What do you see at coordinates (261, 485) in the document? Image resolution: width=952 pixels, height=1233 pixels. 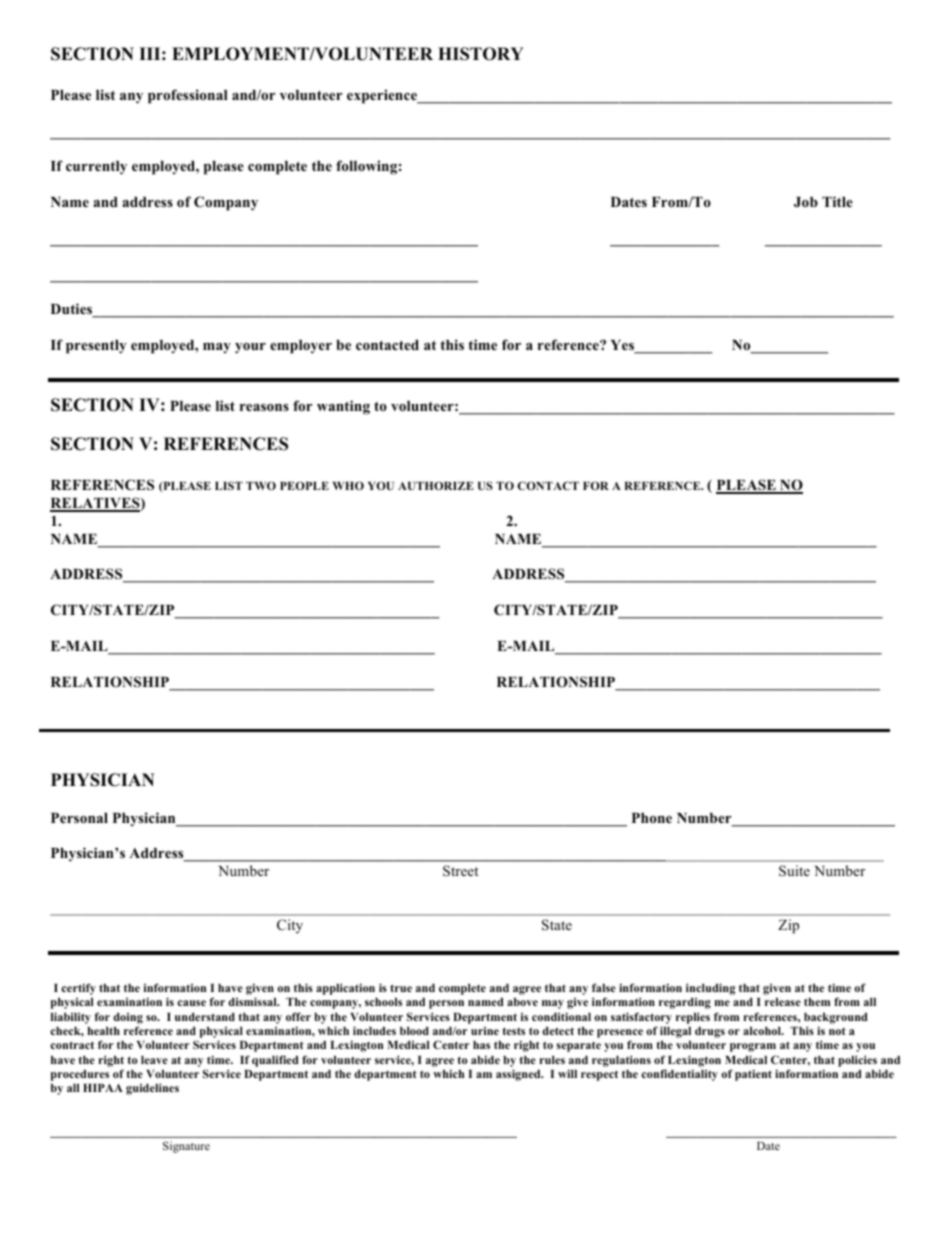 I see `TWO` at bounding box center [261, 485].
